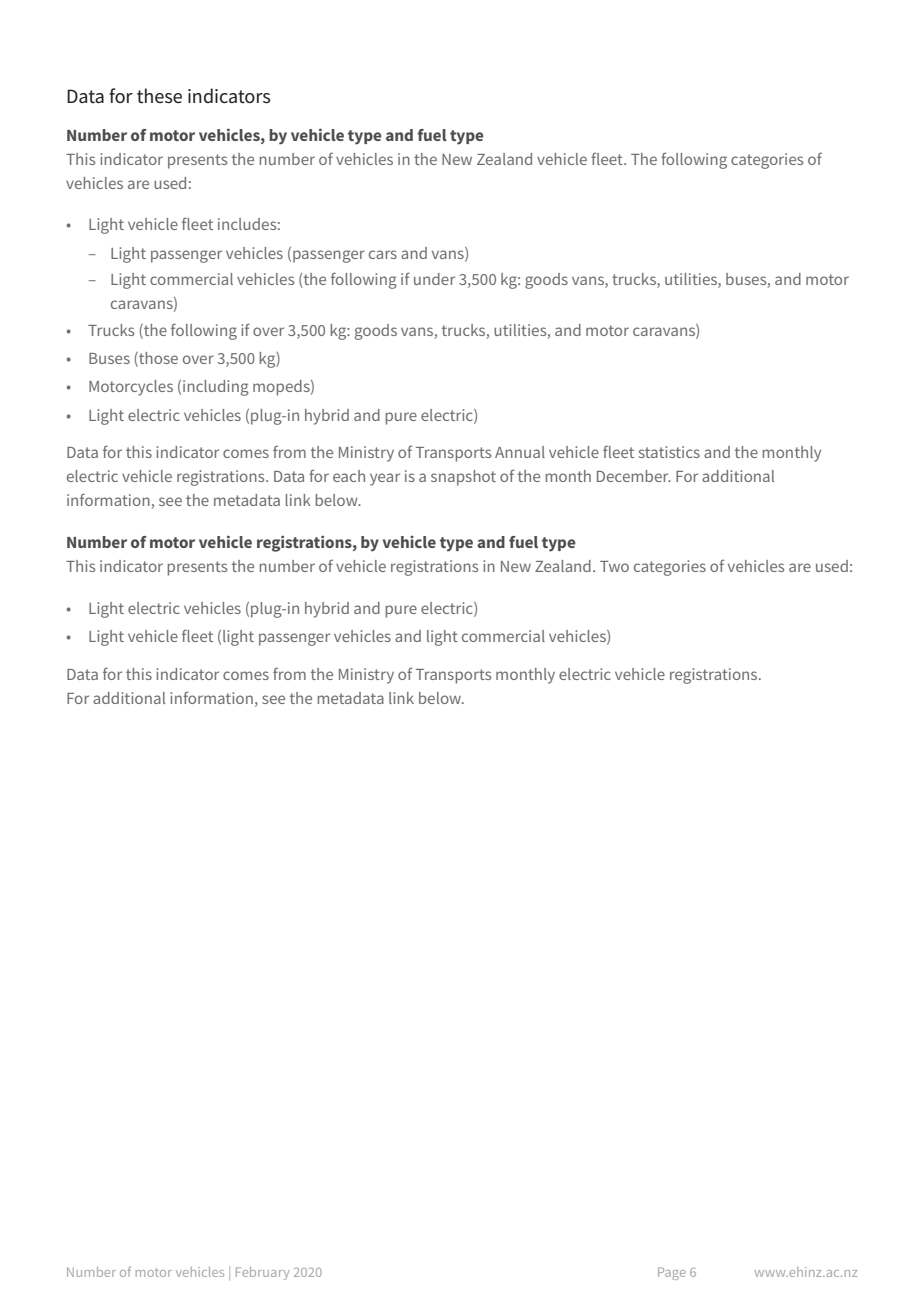 This screenshot has height=1308, width=924. What do you see at coordinates (463, 478) in the screenshot?
I see `snapshot` at bounding box center [463, 478].
